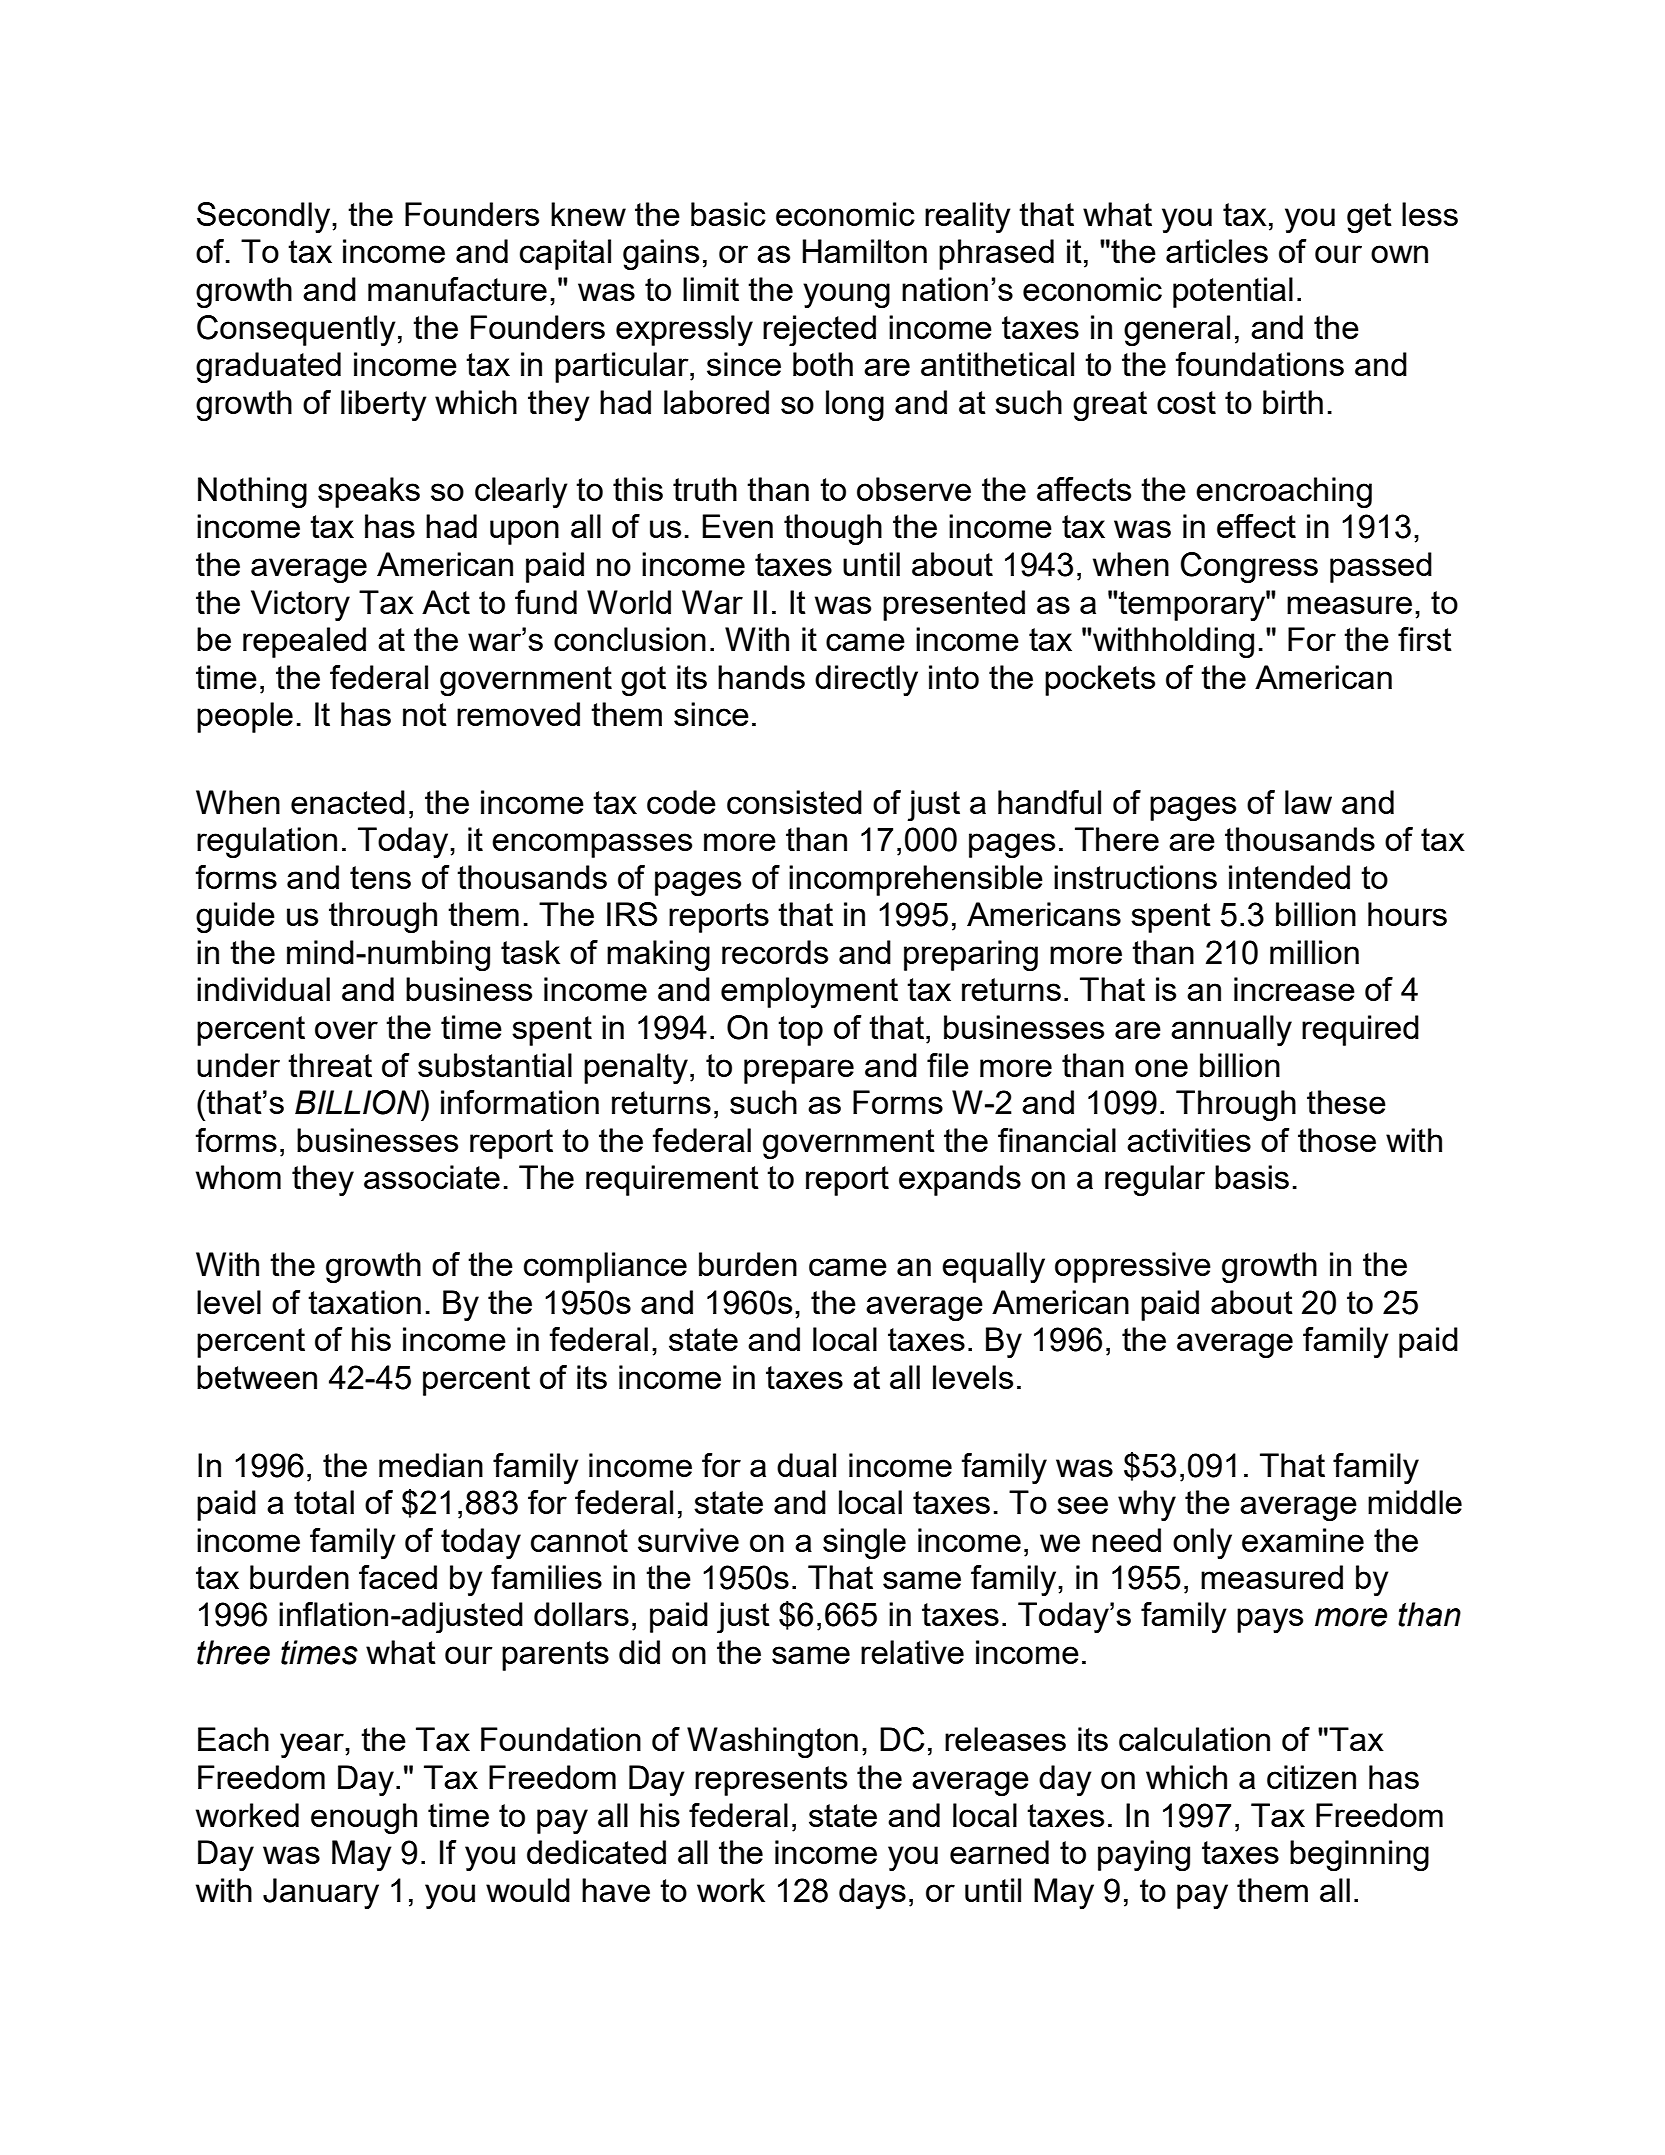 The height and width of the image is (2155, 1665). What do you see at coordinates (1303, 1540) in the image?
I see `examine` at bounding box center [1303, 1540].
